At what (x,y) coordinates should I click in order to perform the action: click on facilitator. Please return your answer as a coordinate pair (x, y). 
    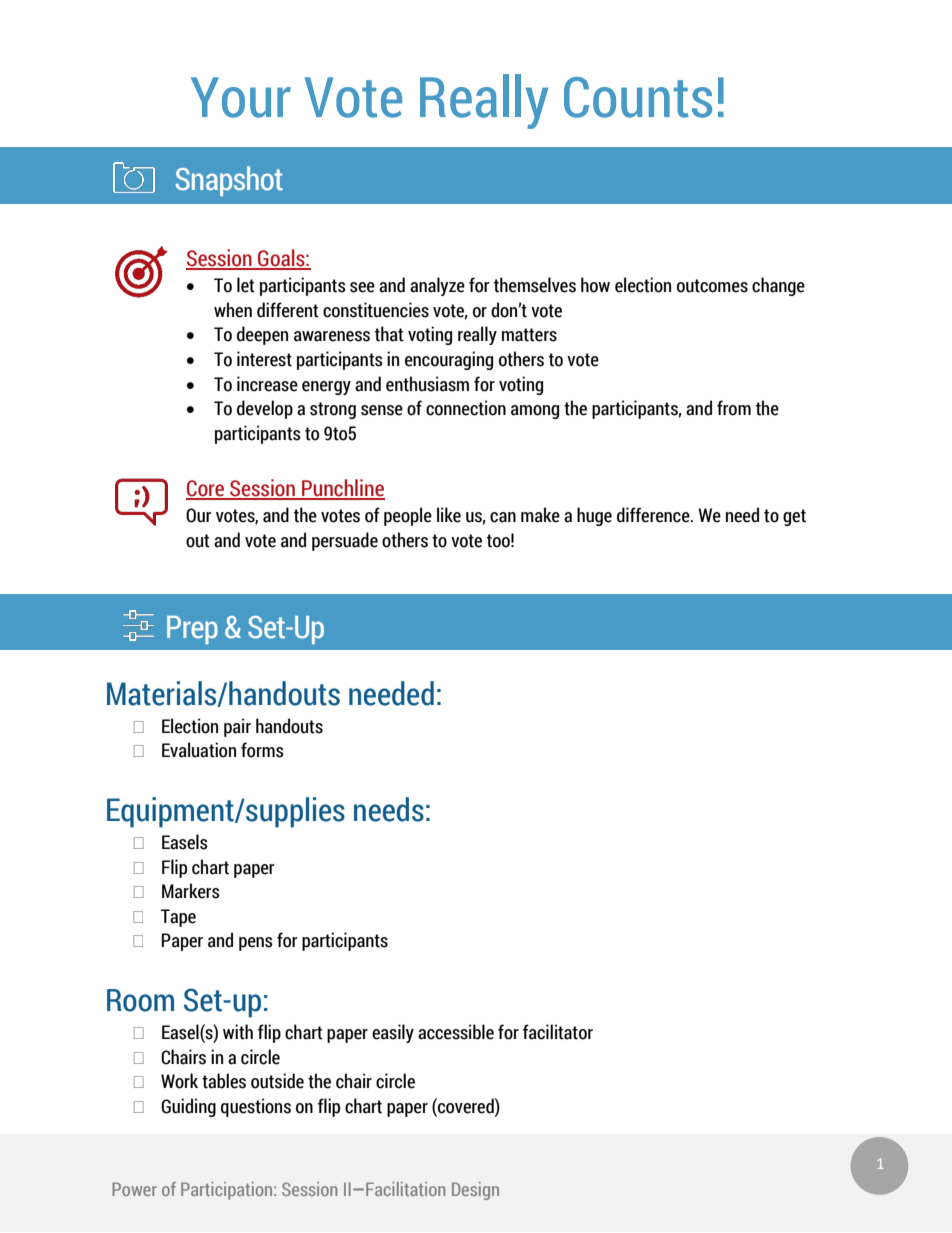
    Looking at the image, I should click on (558, 1032).
